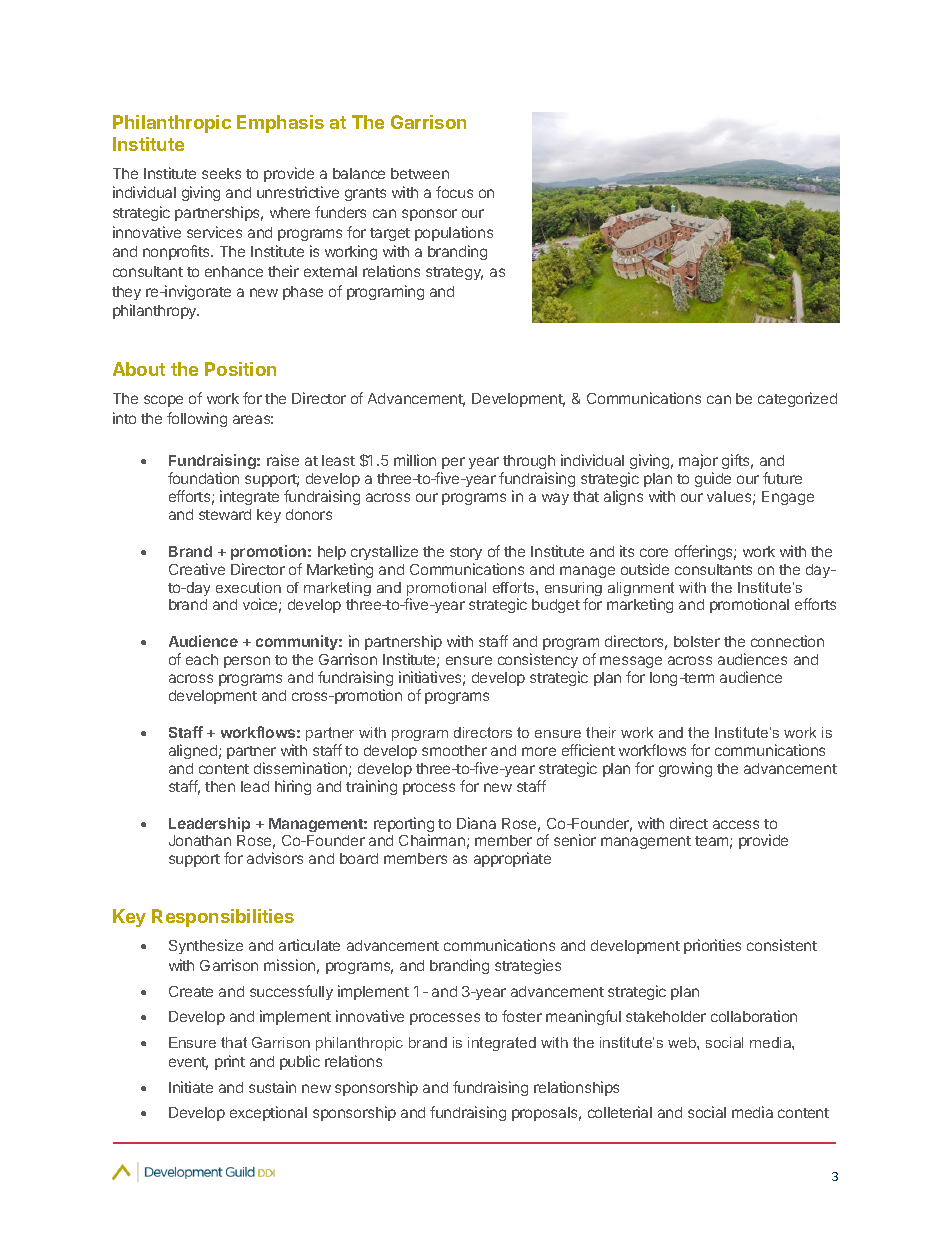  I want to click on between, so click(420, 173).
